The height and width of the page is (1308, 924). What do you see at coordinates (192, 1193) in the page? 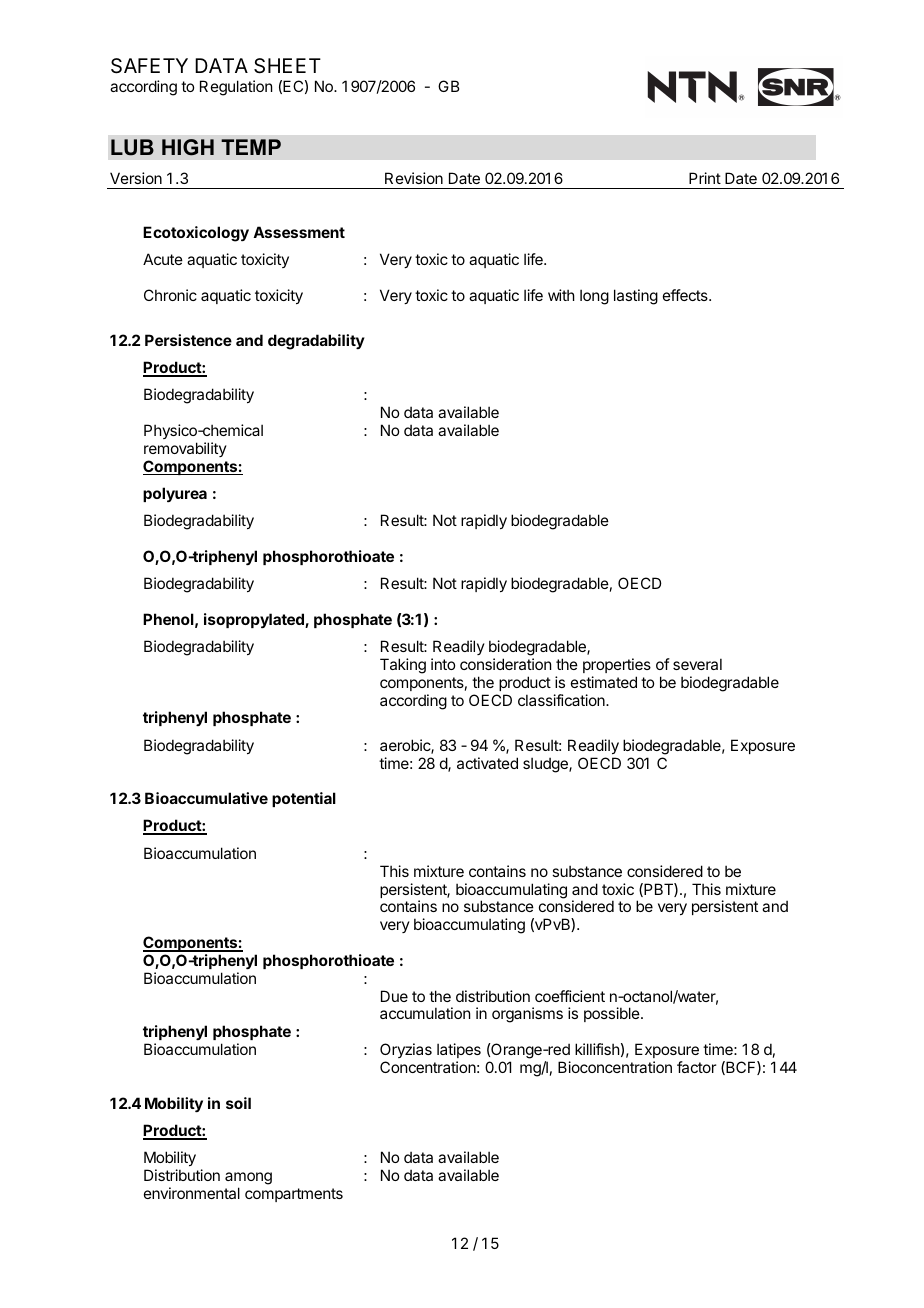
I see `environmental` at bounding box center [192, 1193].
